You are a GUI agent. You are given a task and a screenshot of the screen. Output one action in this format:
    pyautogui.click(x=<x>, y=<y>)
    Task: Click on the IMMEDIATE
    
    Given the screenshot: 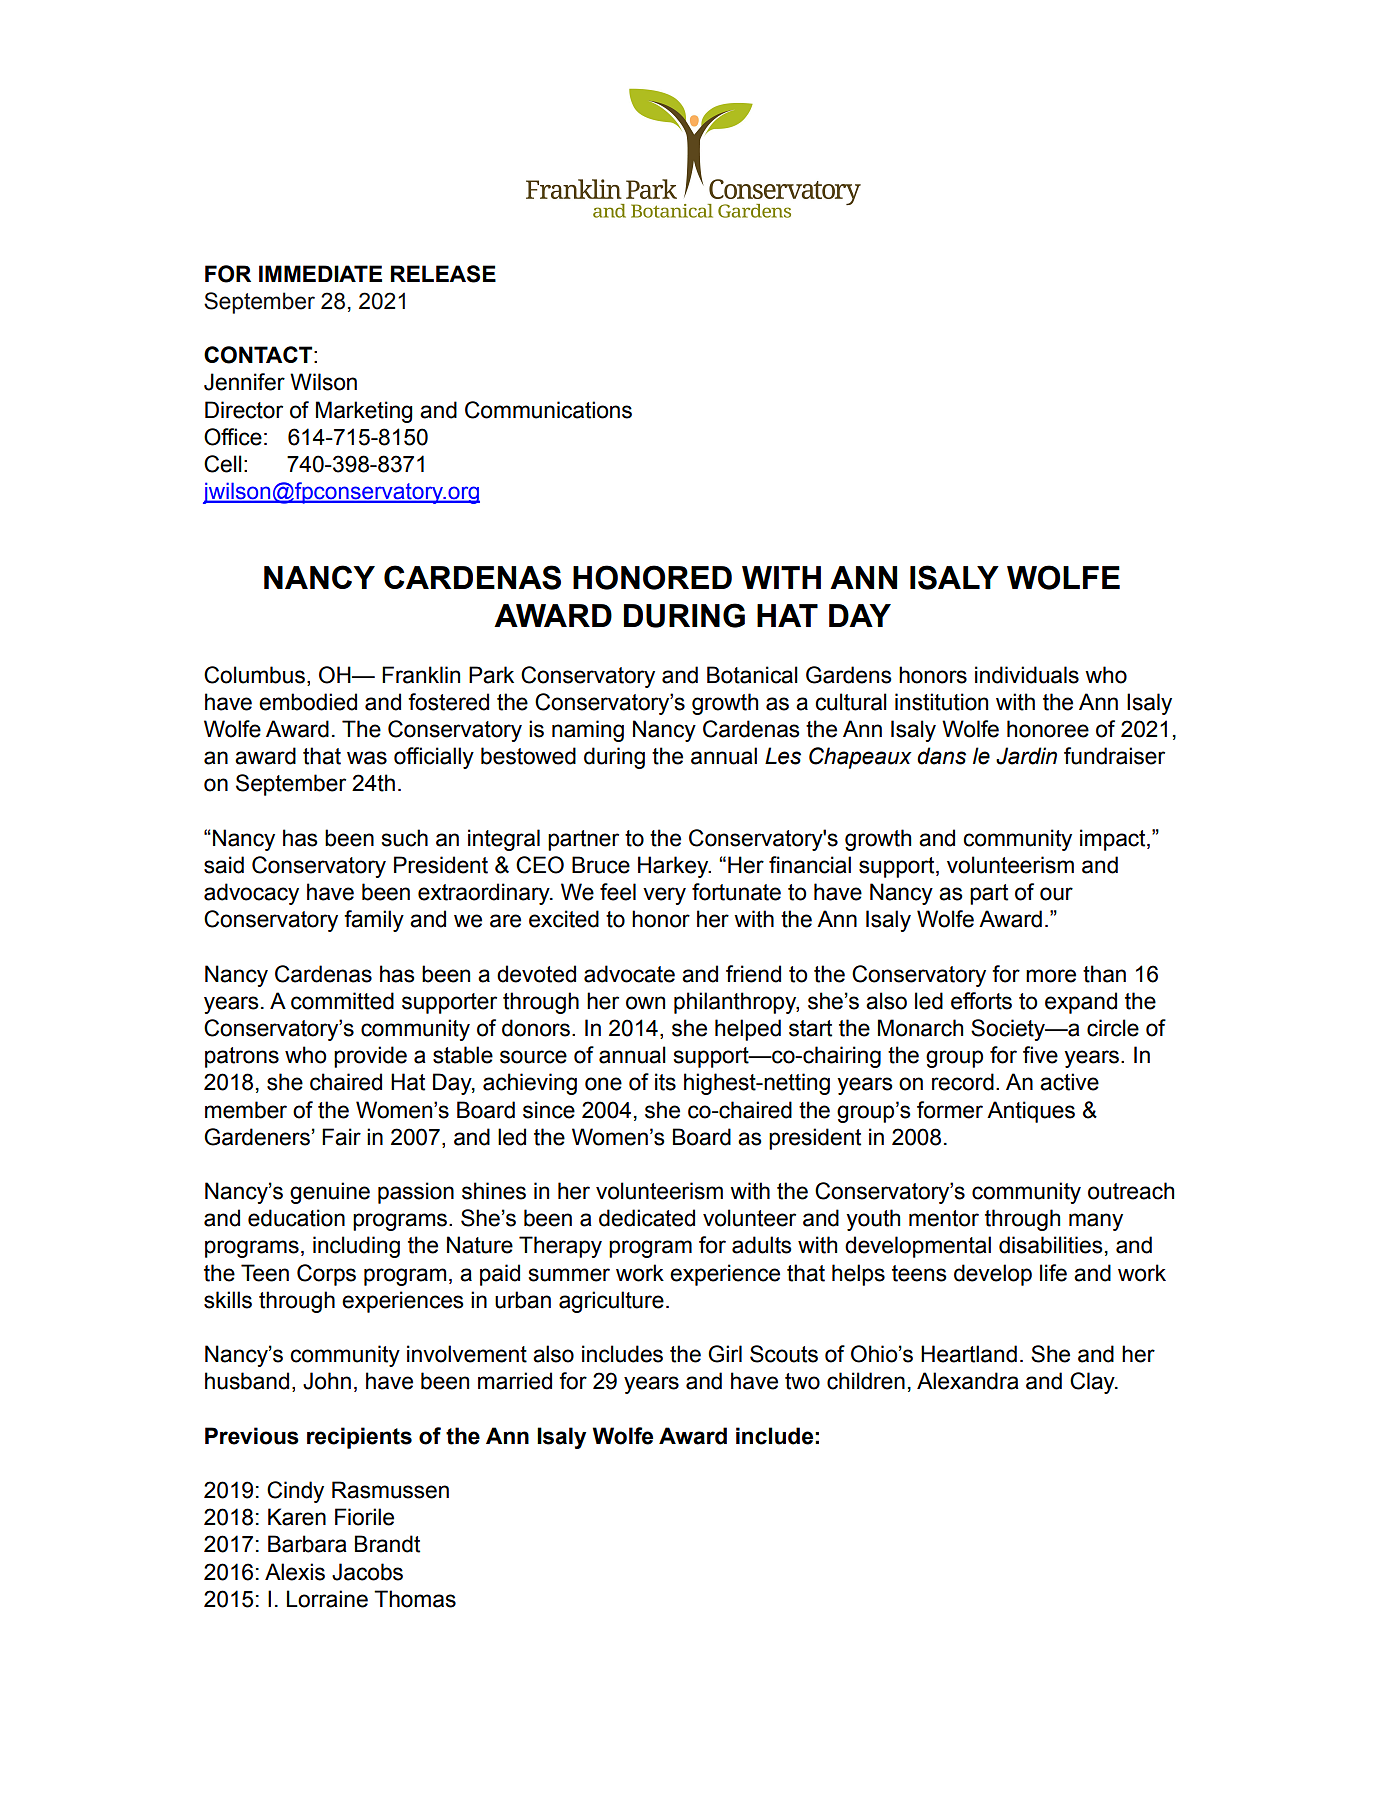 What is the action you would take?
    pyautogui.click(x=320, y=273)
